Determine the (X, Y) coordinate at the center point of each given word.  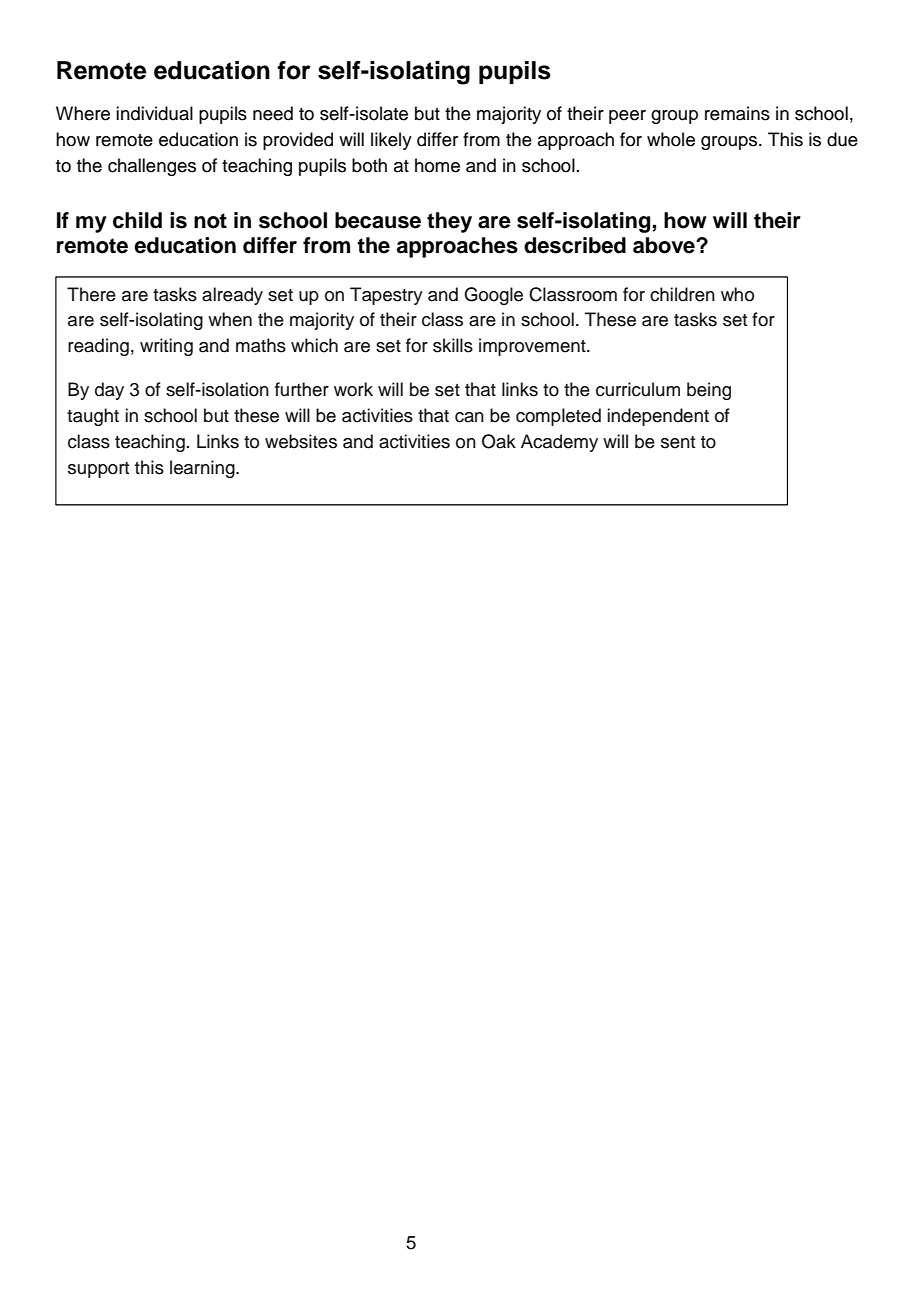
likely (391, 141)
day (109, 391)
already (232, 296)
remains (737, 113)
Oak (499, 441)
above (665, 245)
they (449, 222)
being (709, 391)
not (210, 221)
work (353, 389)
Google (493, 296)
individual (154, 113)
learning (203, 469)
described (575, 245)
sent (678, 442)
